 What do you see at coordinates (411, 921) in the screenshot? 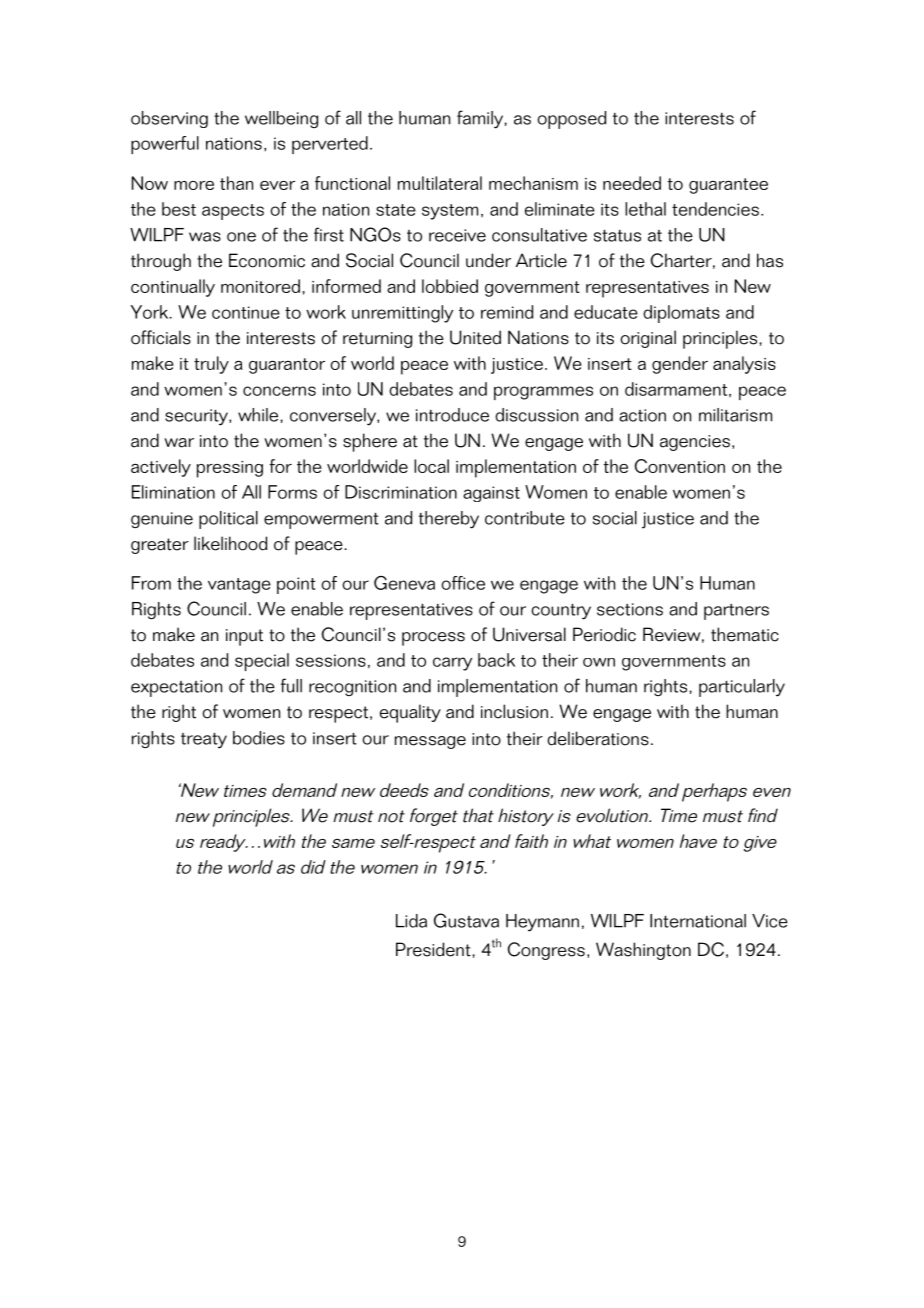
I see `Lida` at bounding box center [411, 921].
